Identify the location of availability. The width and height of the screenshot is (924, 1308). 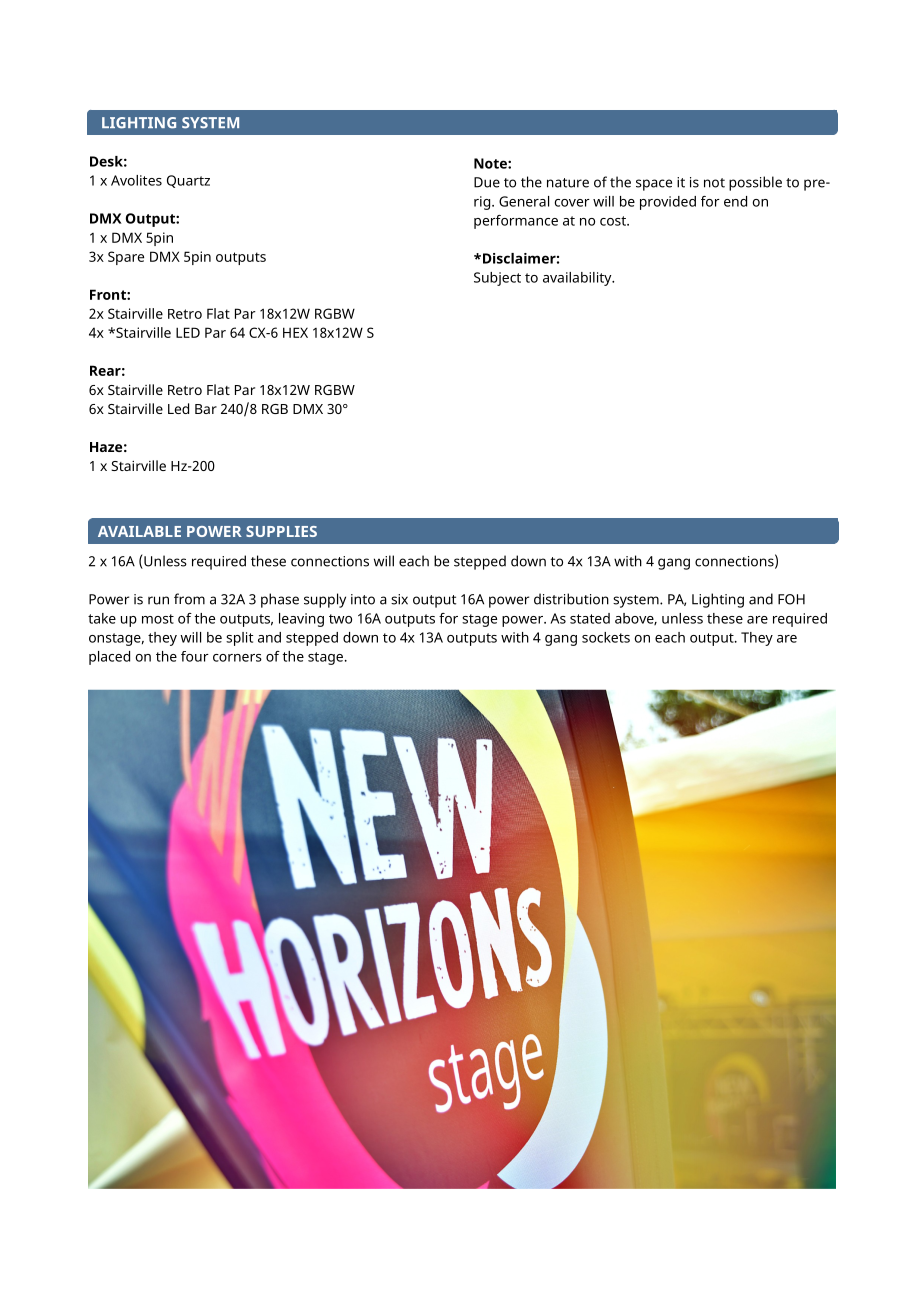
(578, 279).
